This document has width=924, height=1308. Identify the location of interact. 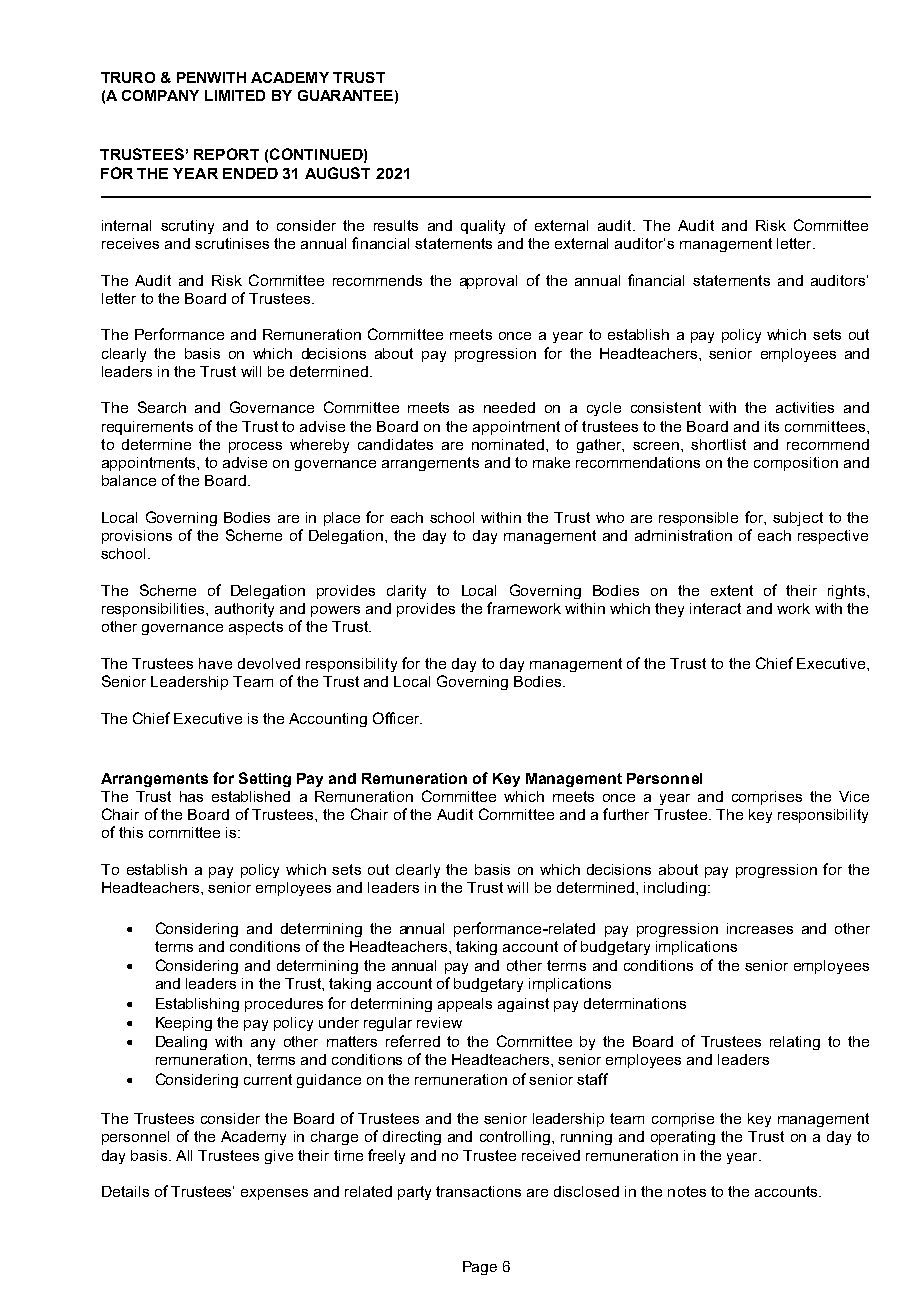
(715, 608).
